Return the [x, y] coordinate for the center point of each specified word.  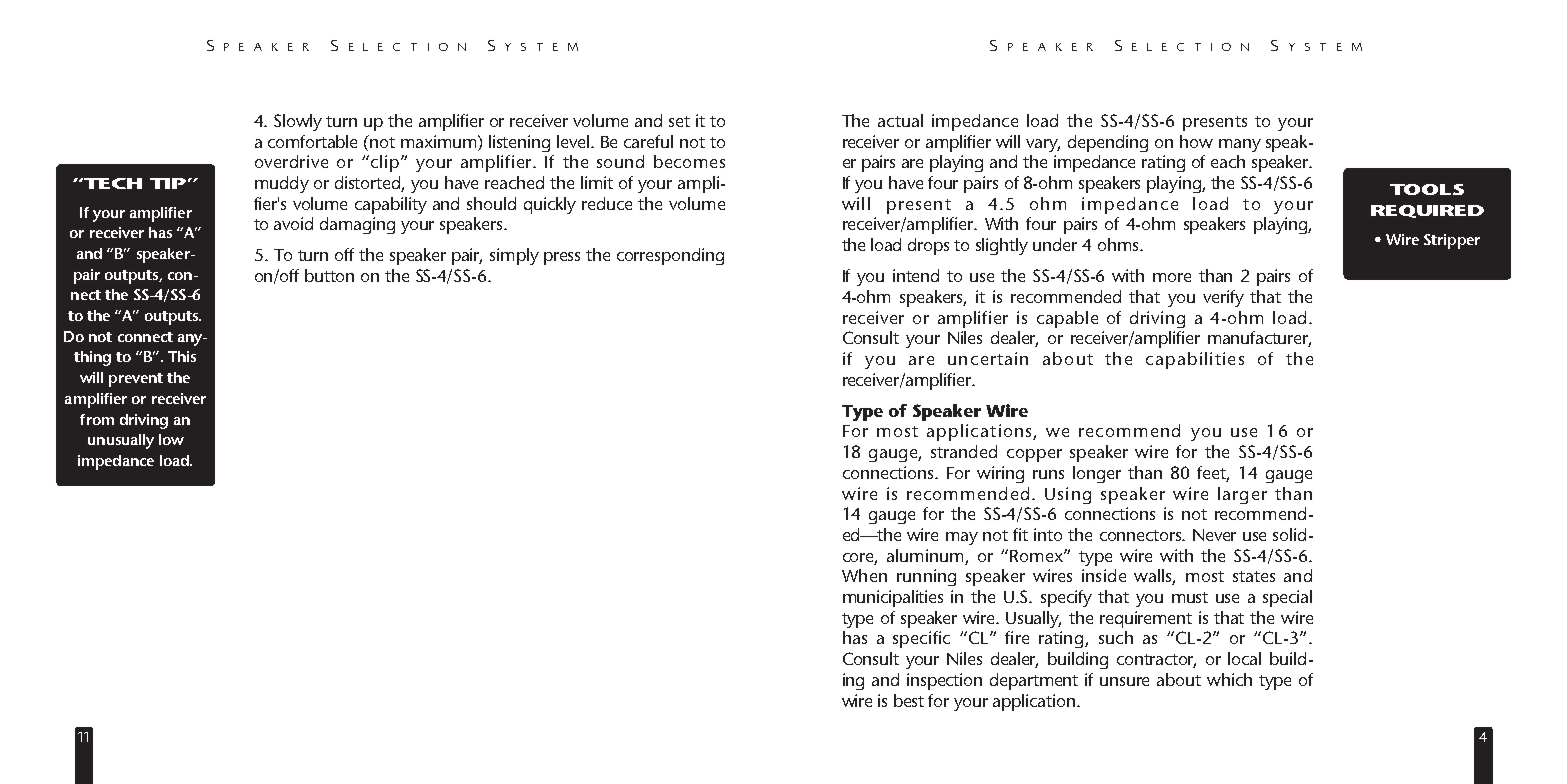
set [679, 121]
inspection [944, 681]
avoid [293, 223]
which [1229, 679]
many [1240, 145]
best [909, 700]
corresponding [670, 256]
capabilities [1195, 360]
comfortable [312, 141]
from [97, 419]
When [864, 575]
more [1172, 277]
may [962, 538]
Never [1214, 535]
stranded [964, 451]
